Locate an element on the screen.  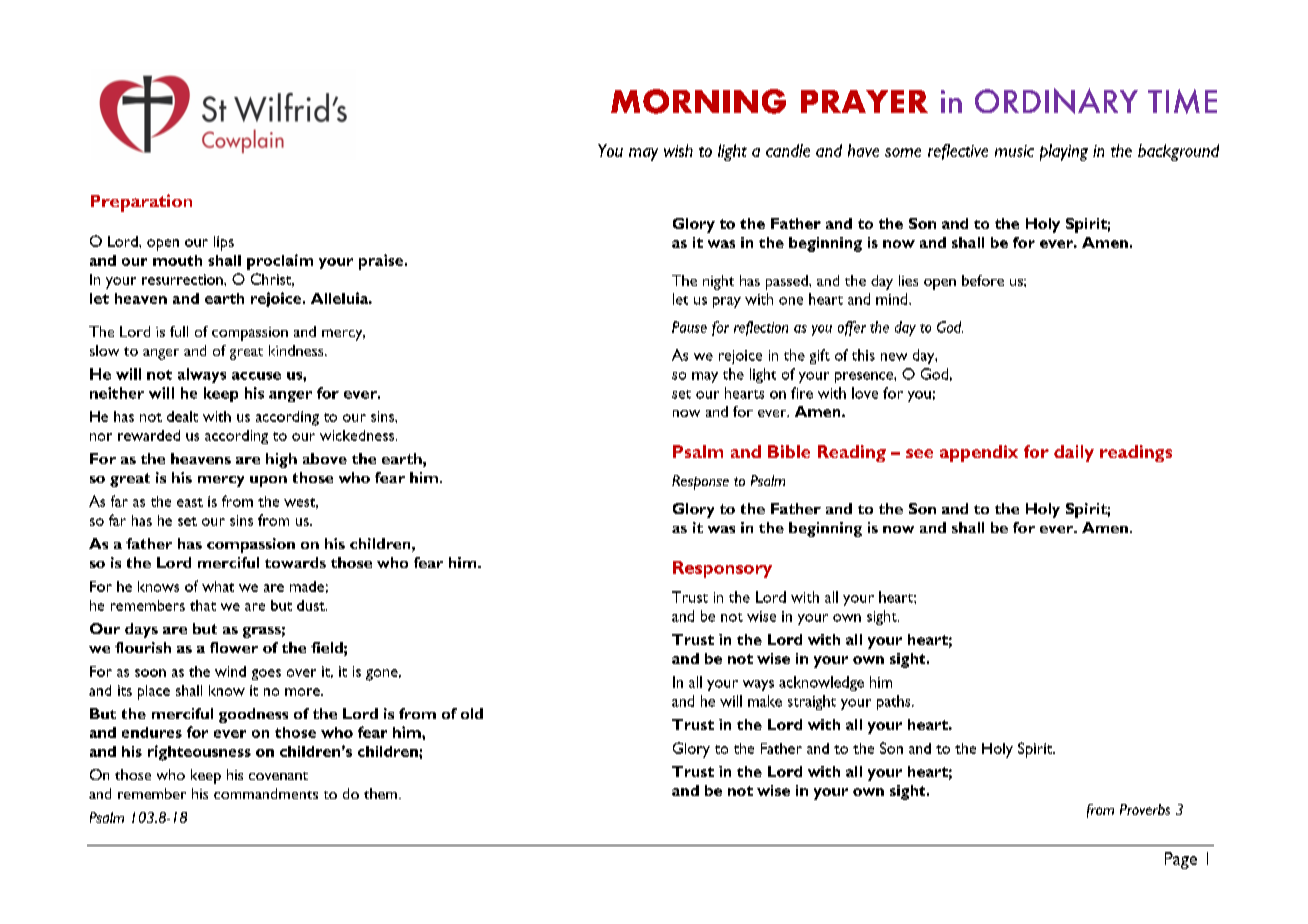
appendix is located at coordinates (979, 453).
